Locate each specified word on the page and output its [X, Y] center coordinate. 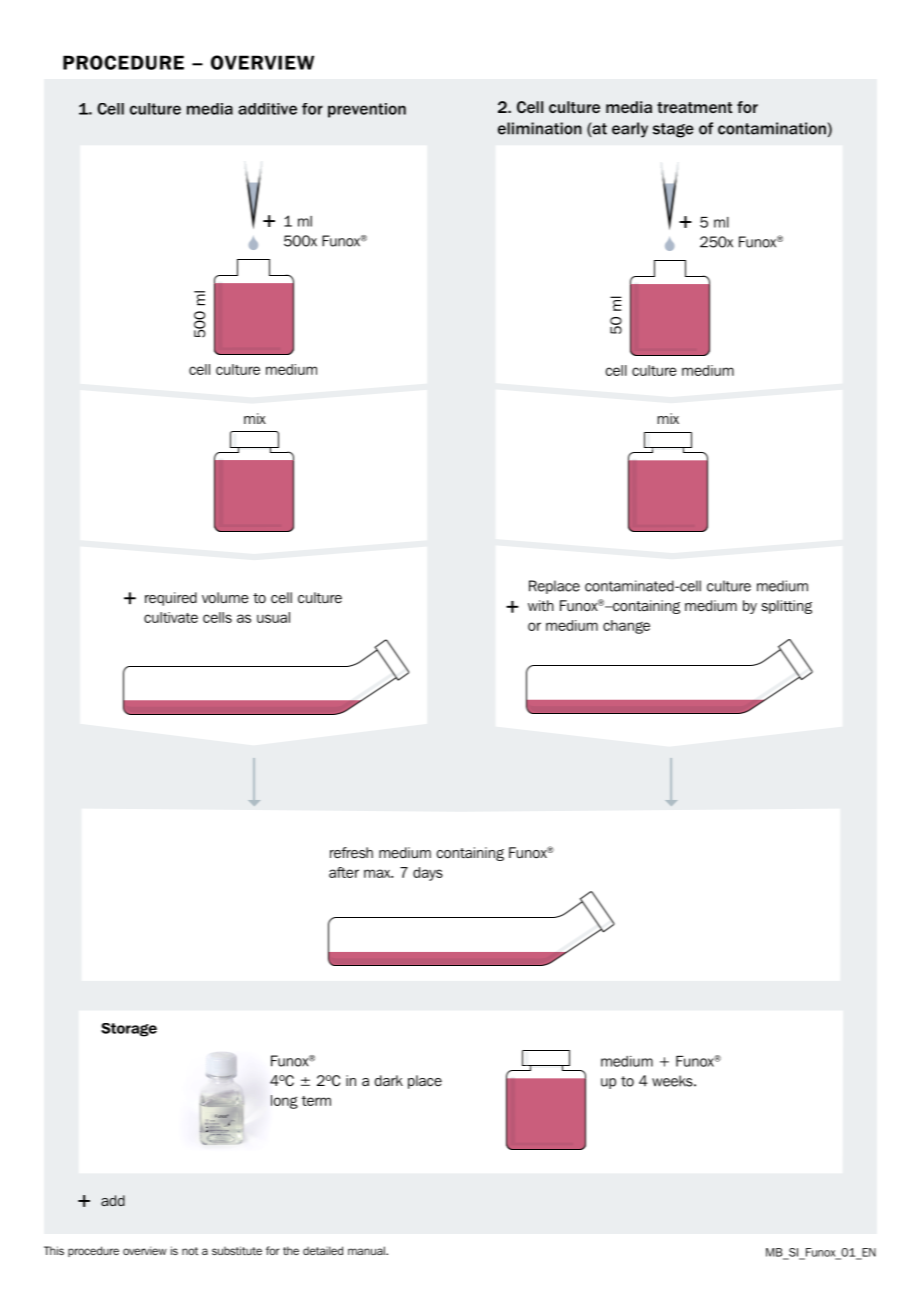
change [626, 627]
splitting [787, 607]
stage [673, 130]
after [344, 872]
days [428, 874]
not [190, 1251]
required [171, 599]
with [541, 605]
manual [367, 1250]
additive [267, 109]
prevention [367, 110]
